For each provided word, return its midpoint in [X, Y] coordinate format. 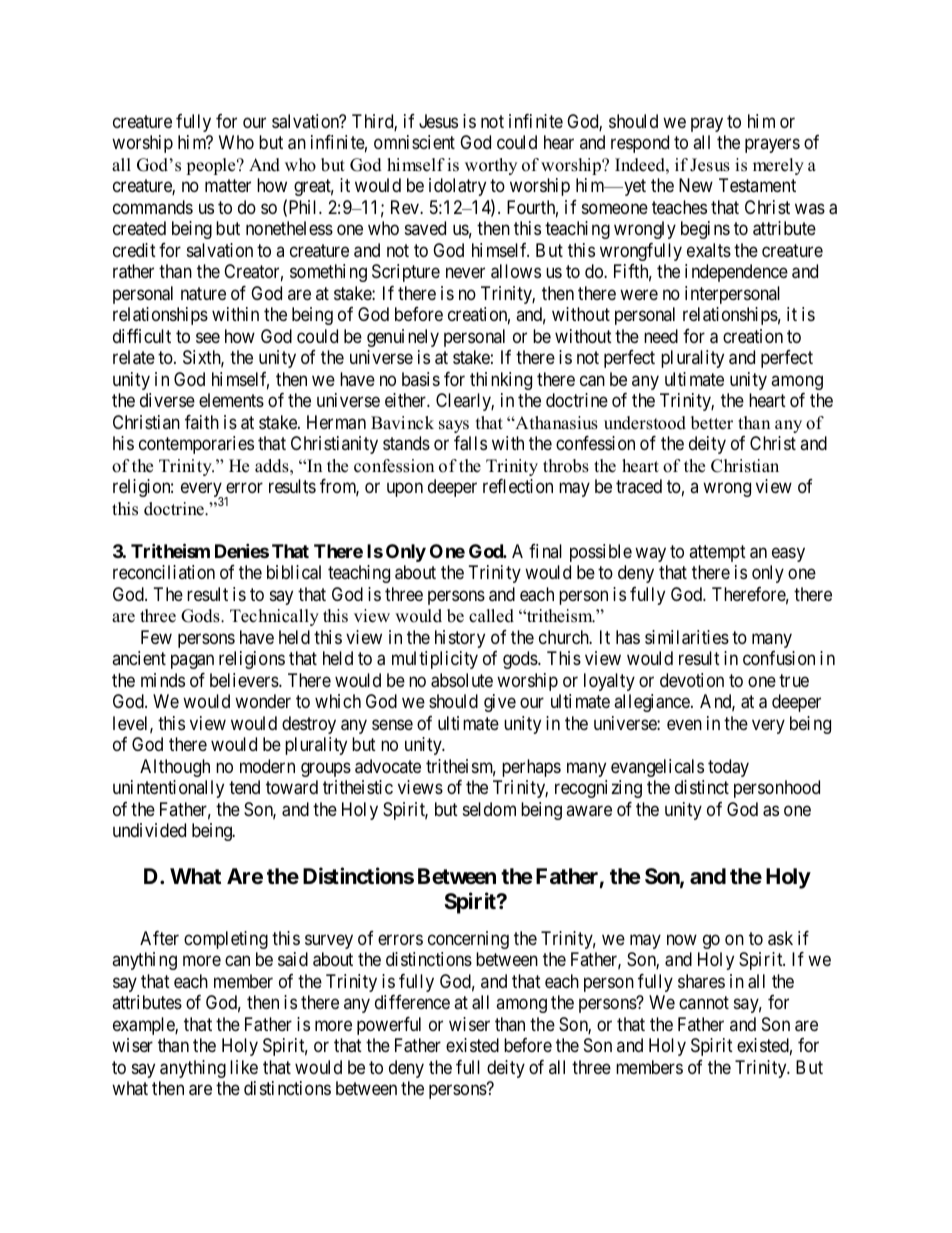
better [712, 423]
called [491, 616]
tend [244, 787]
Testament [757, 185]
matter [228, 185]
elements [231, 400]
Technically [274, 617]
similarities [687, 637]
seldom [489, 809]
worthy [491, 166]
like [244, 1067]
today [728, 768]
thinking [501, 381]
